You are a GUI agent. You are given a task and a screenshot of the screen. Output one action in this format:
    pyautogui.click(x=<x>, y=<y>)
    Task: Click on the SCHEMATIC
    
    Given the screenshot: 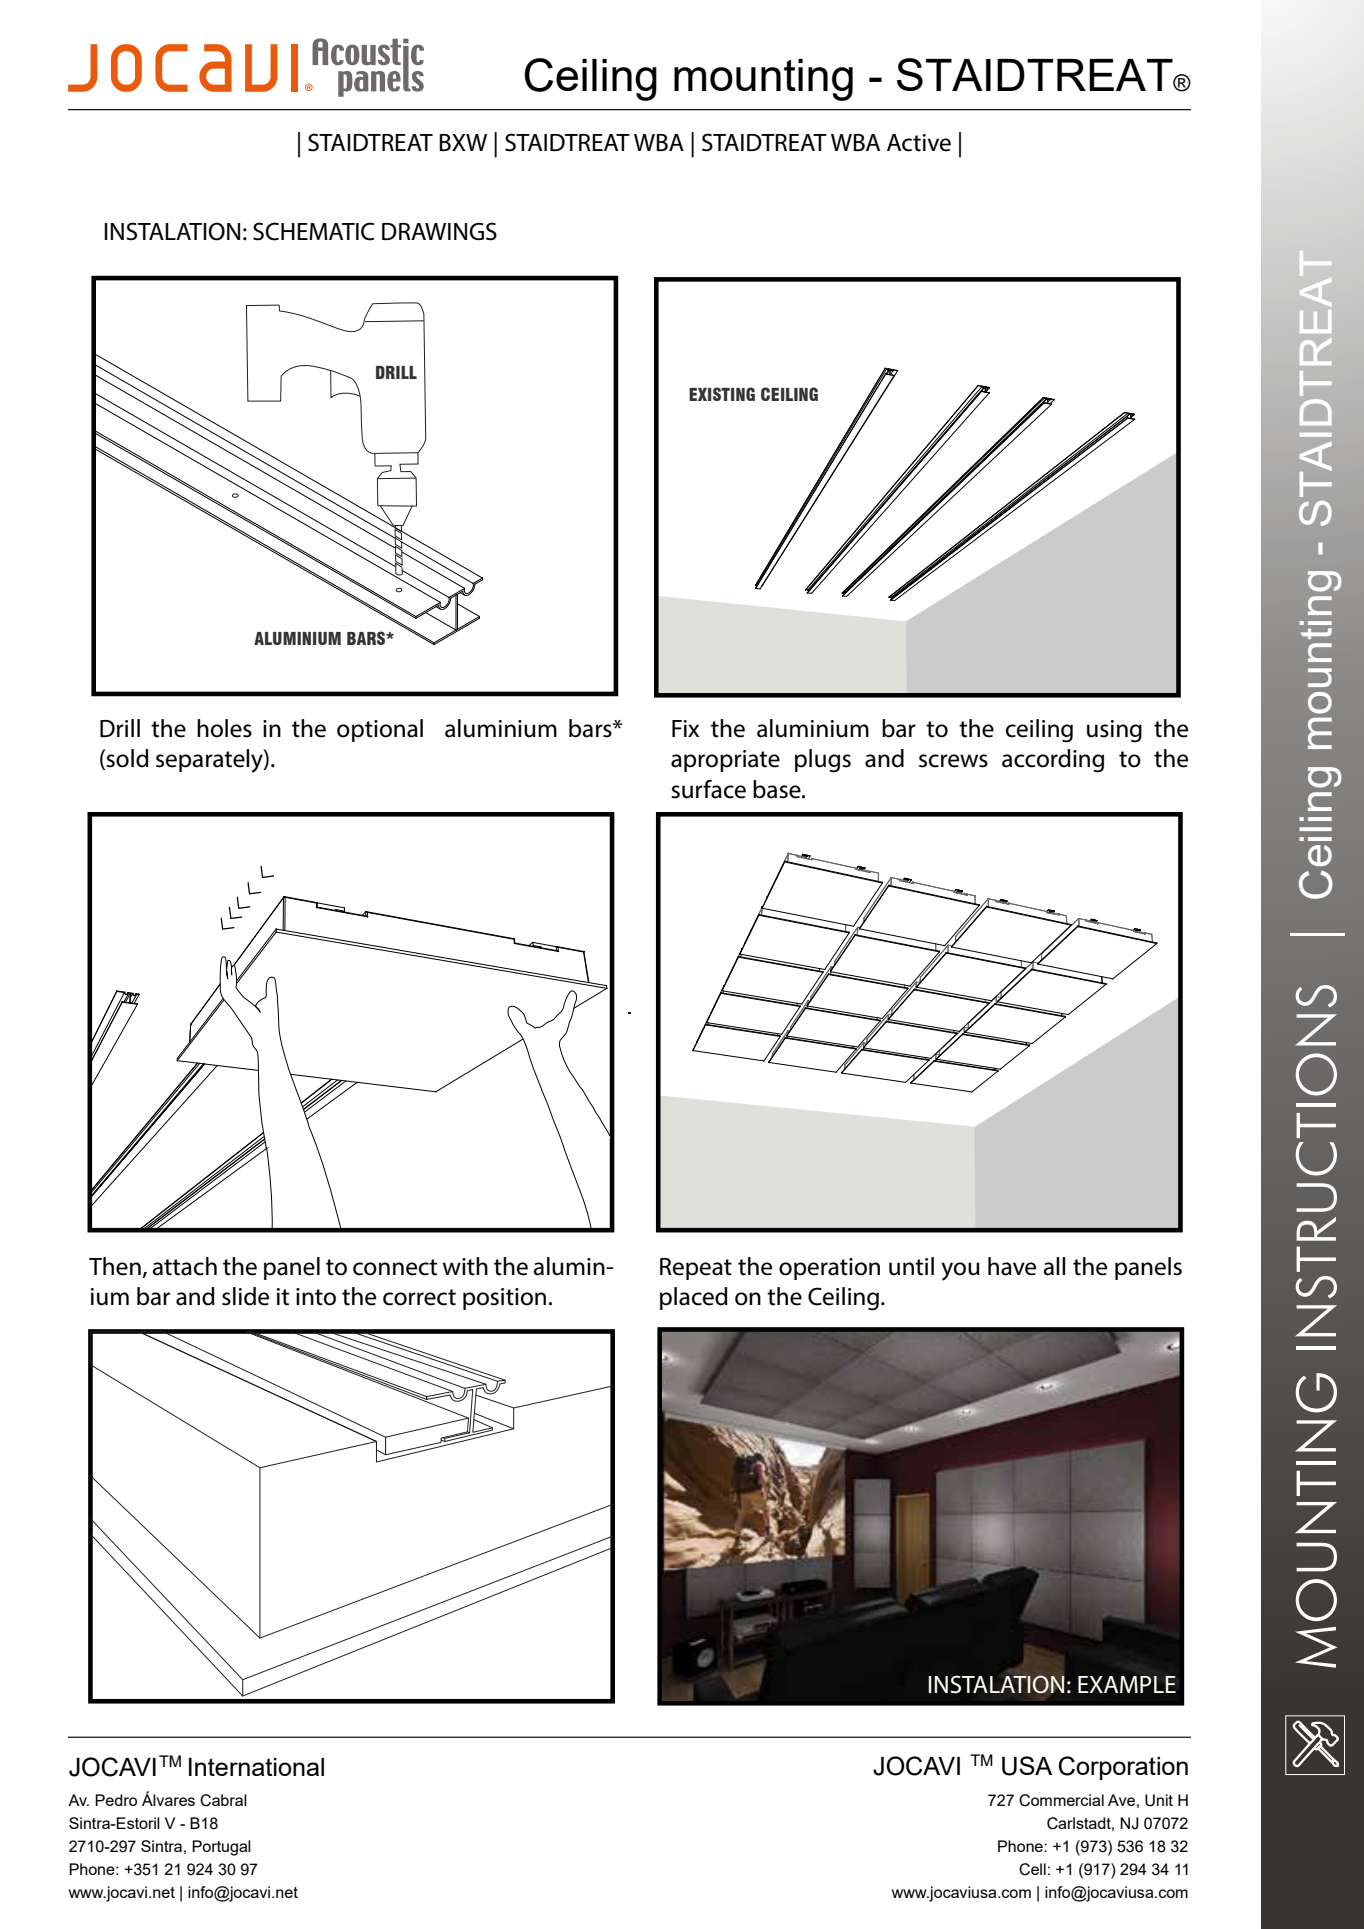 What is the action you would take?
    pyautogui.click(x=313, y=231)
